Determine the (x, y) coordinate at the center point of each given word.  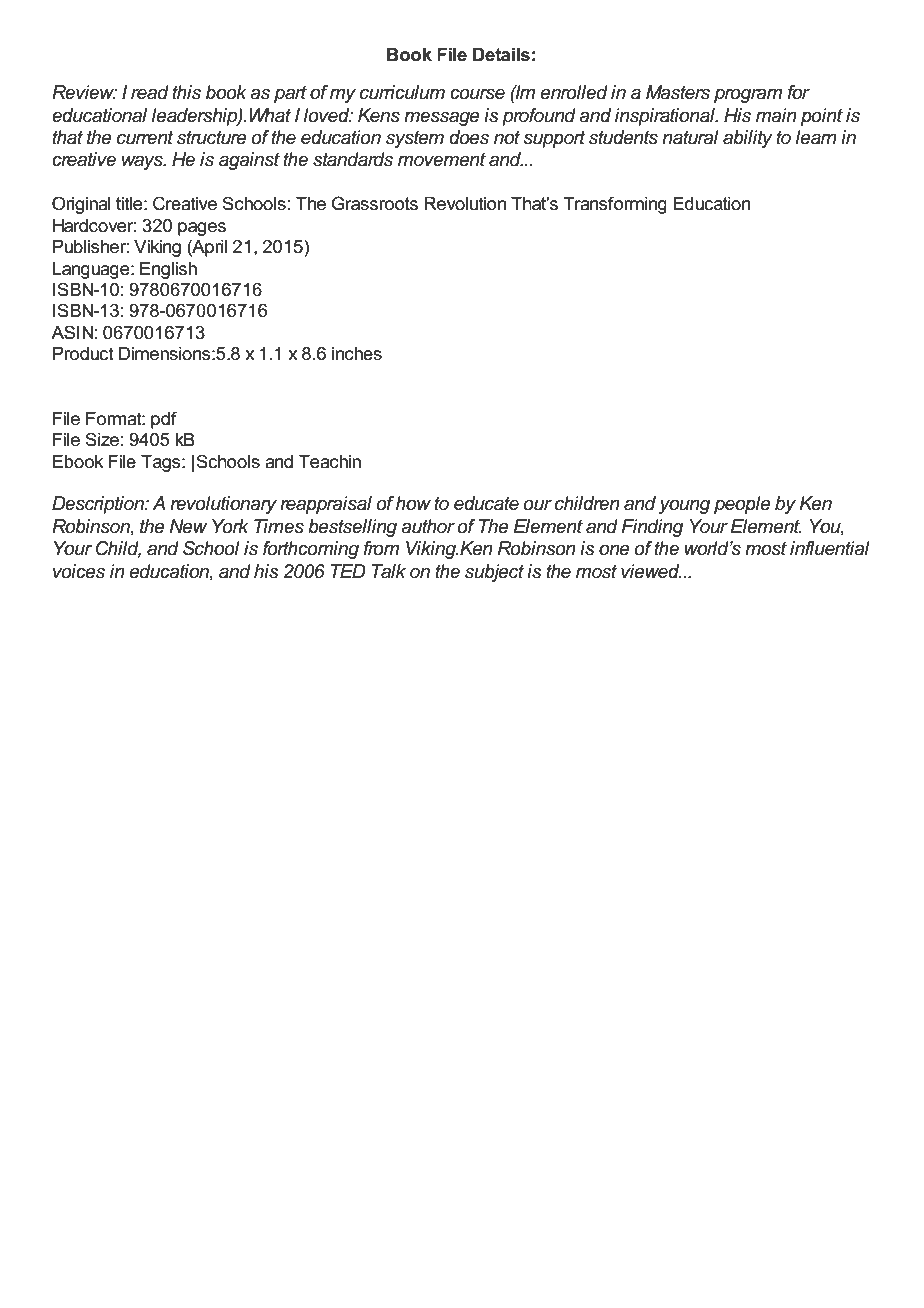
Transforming (615, 205)
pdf (164, 420)
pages (202, 229)
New (188, 526)
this (186, 92)
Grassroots (375, 203)
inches (357, 354)
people (742, 505)
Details (501, 55)
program (748, 96)
